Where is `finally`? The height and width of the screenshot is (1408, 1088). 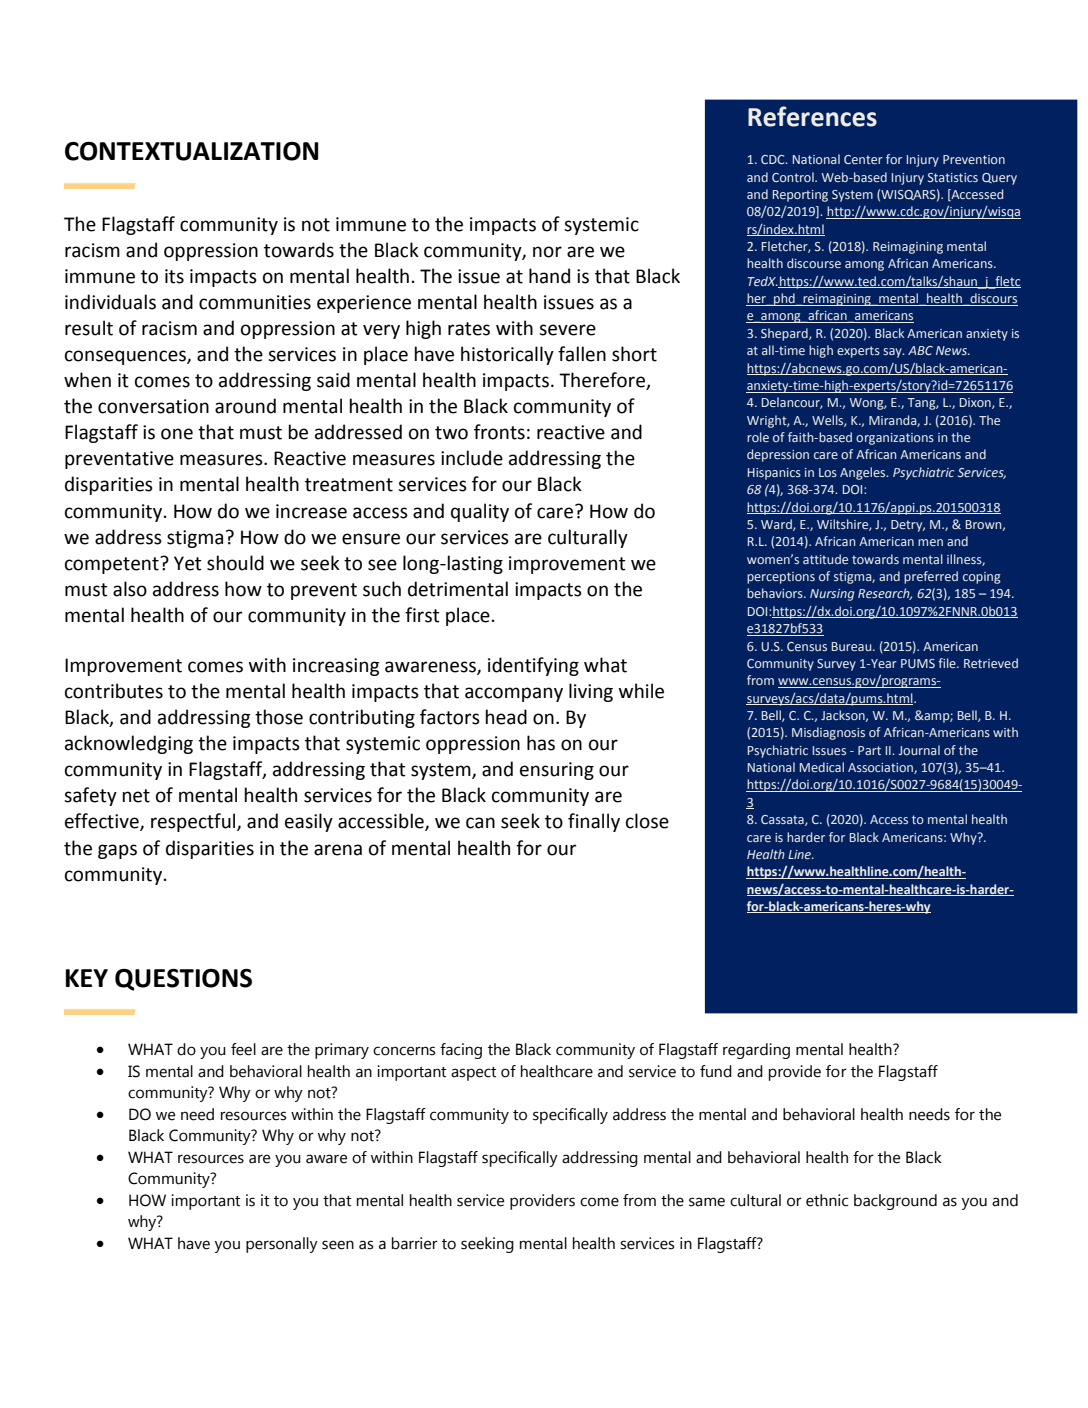 finally is located at coordinates (594, 822).
